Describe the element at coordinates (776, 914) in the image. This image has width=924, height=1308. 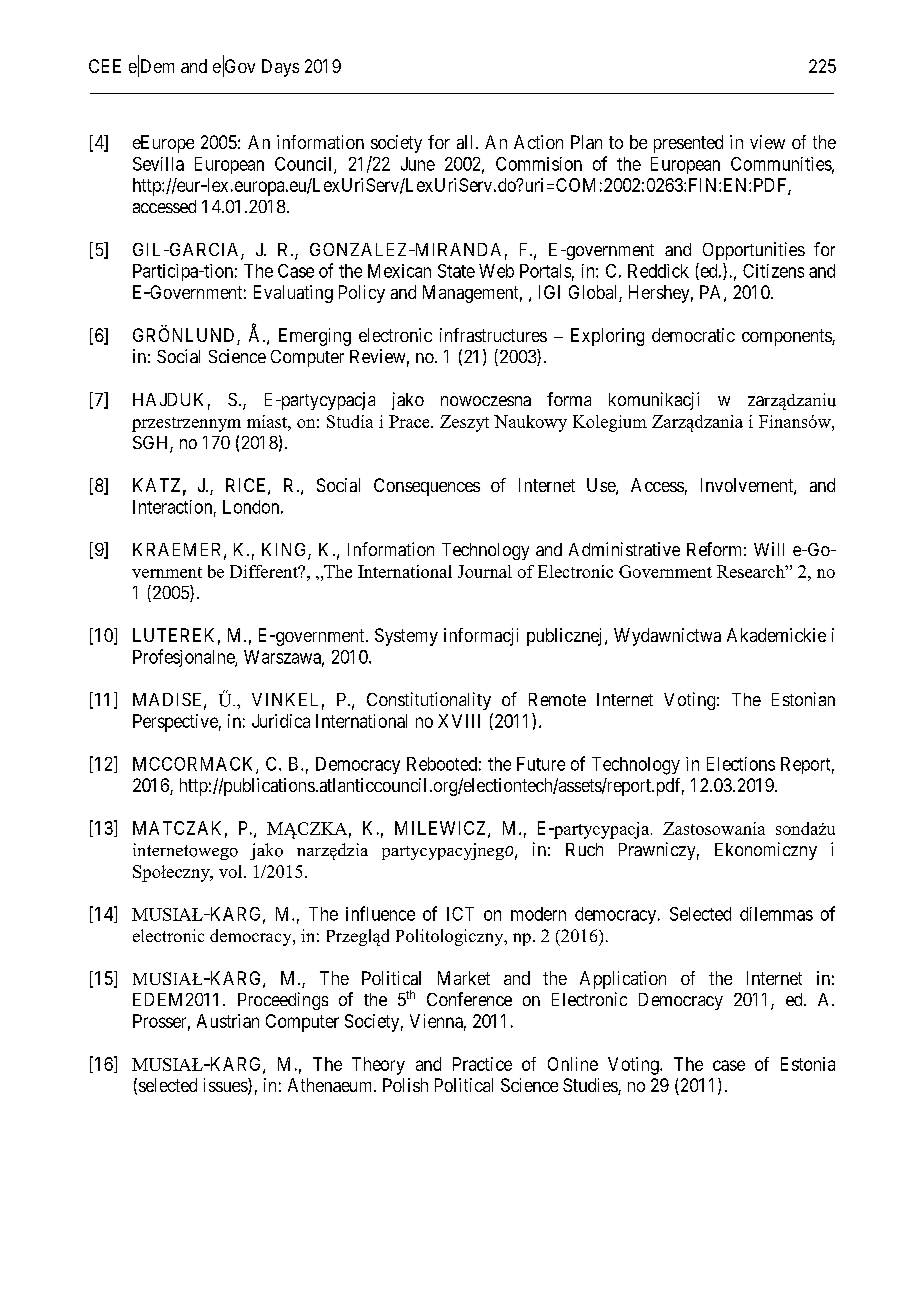
I see `dilemmas` at that location.
